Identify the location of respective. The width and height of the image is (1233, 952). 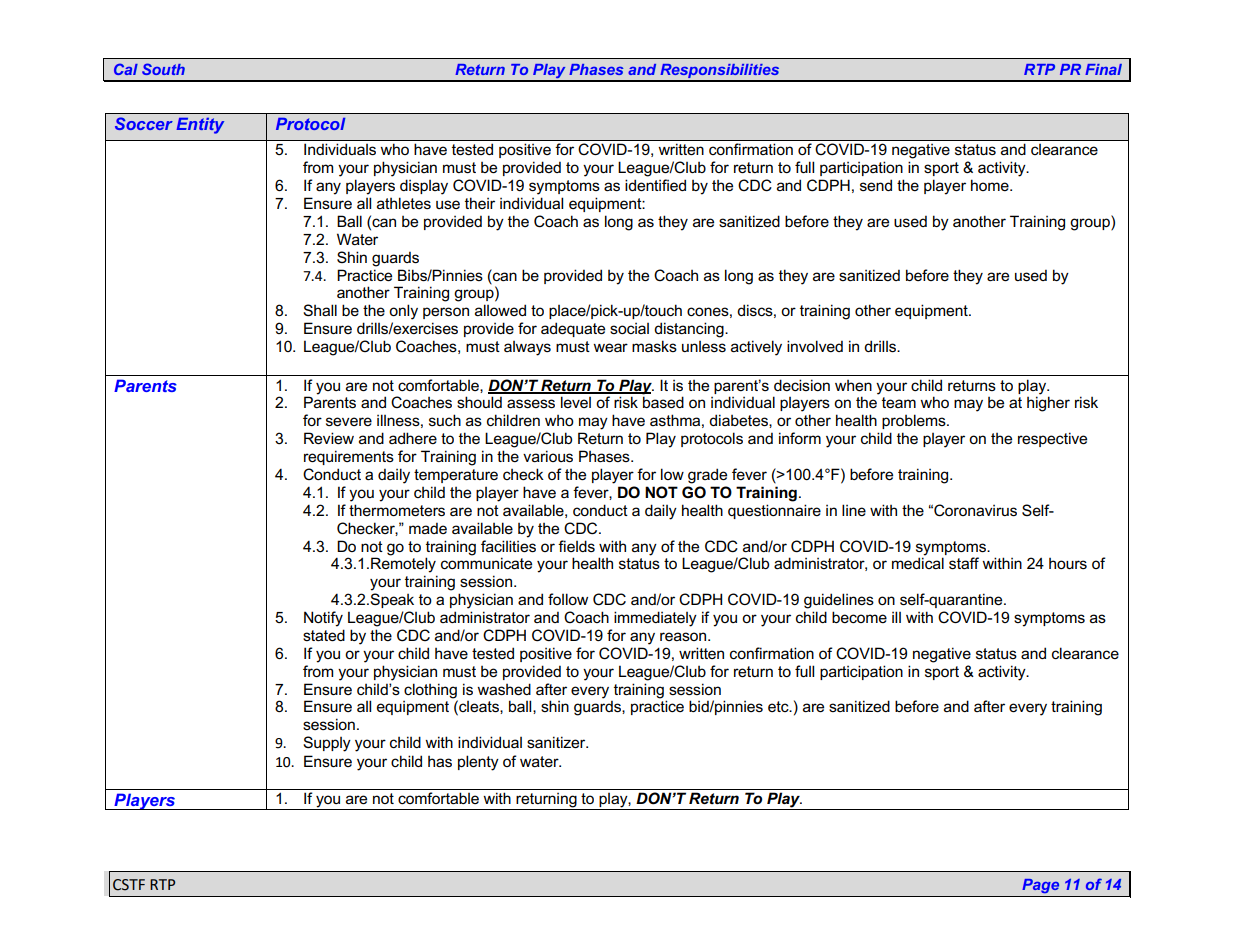
(1052, 439).
